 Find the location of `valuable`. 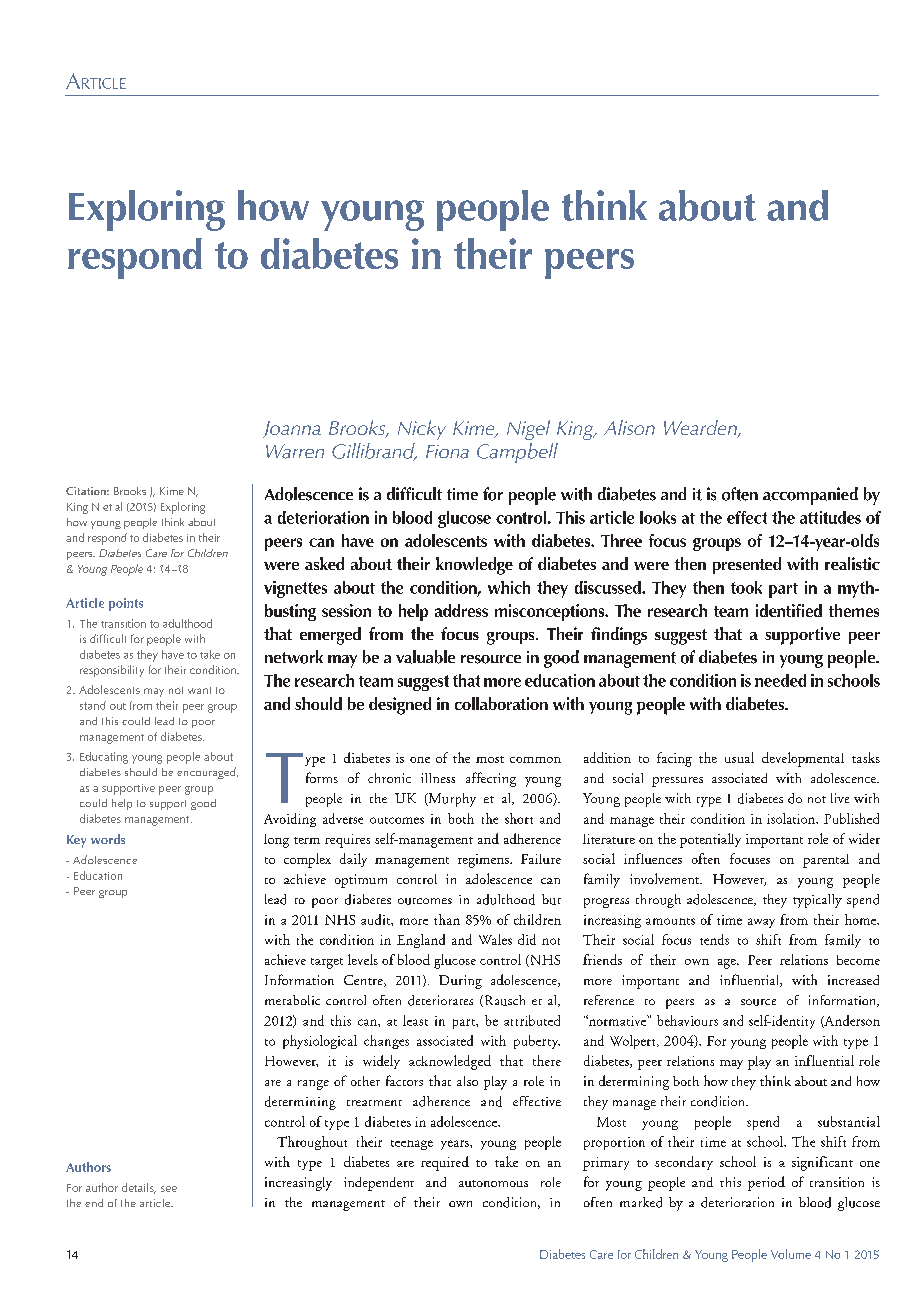

valuable is located at coordinates (425, 657).
